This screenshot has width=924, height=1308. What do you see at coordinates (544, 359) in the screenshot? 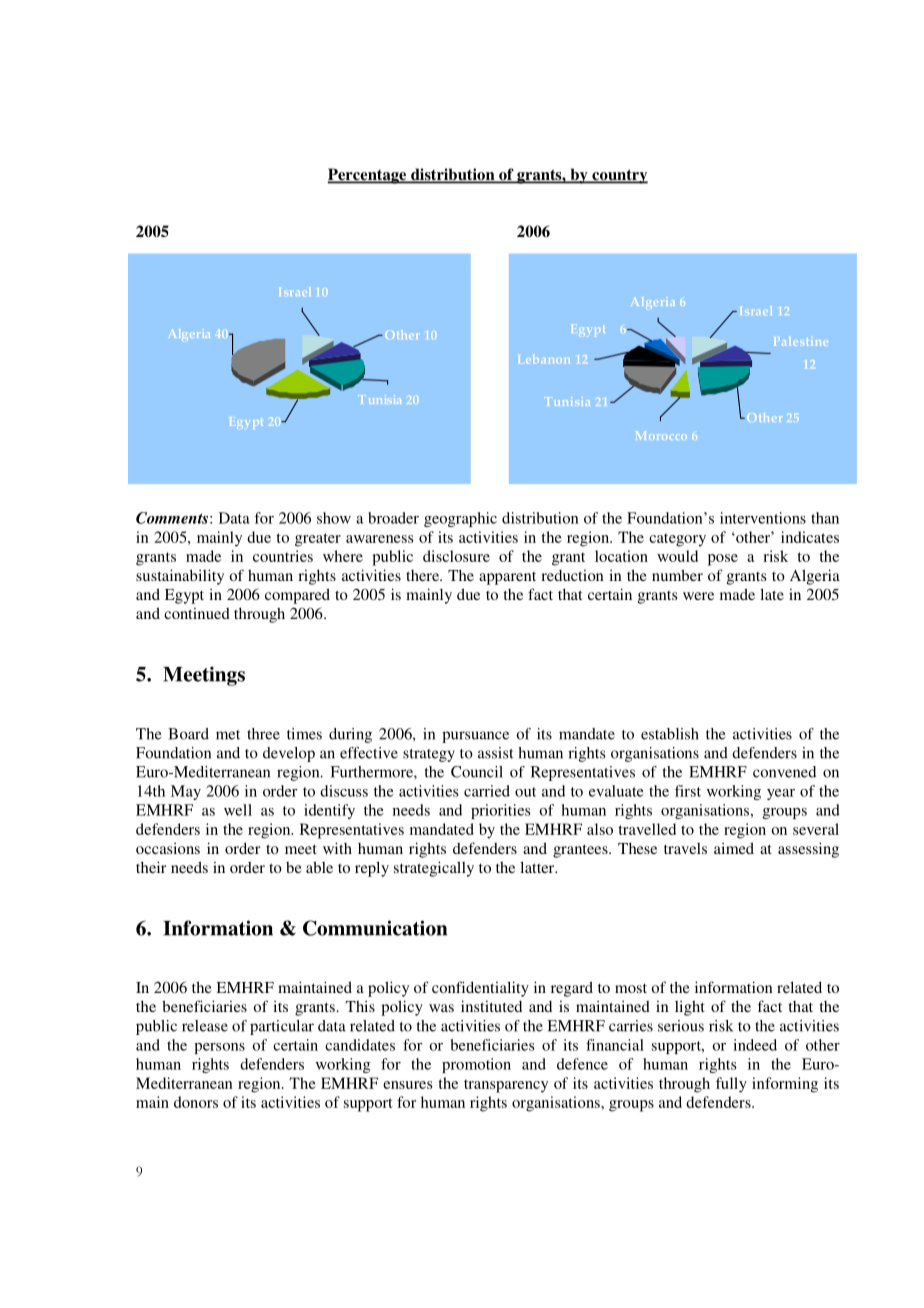
I see `Lebanon` at bounding box center [544, 359].
